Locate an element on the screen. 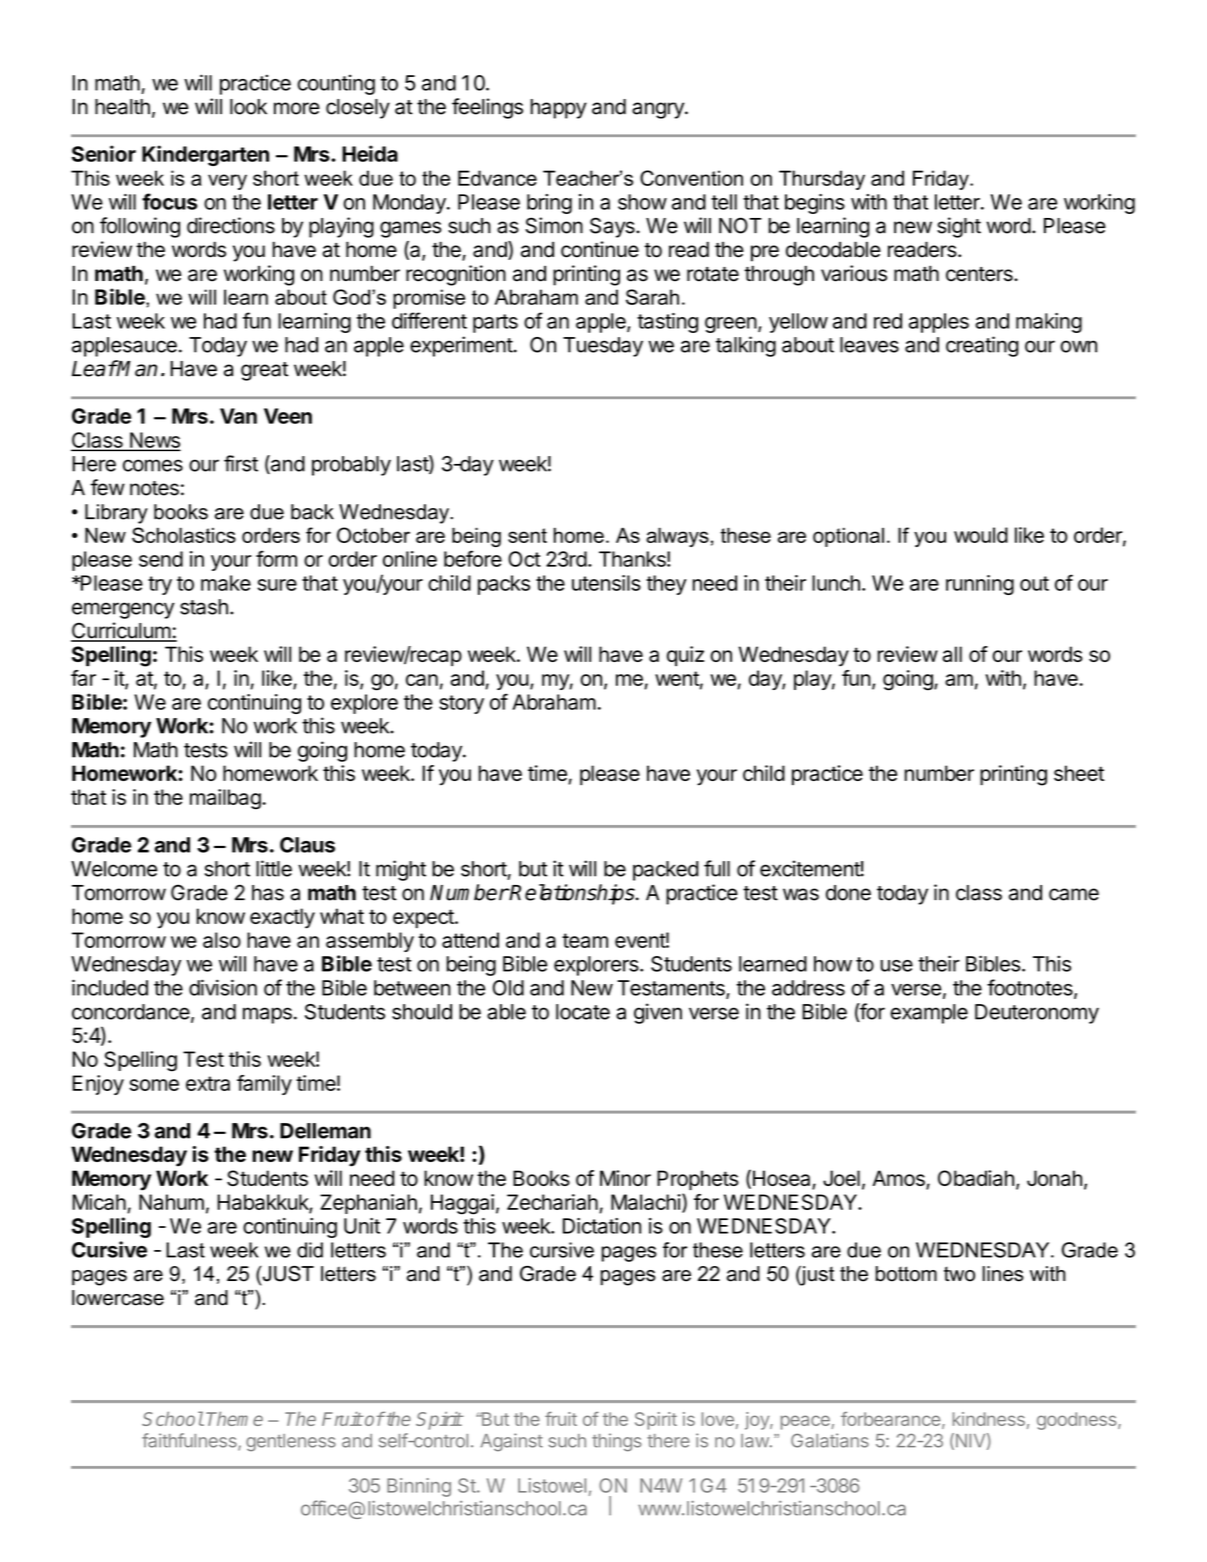 The height and width of the screenshot is (1562, 1207). packed is located at coordinates (665, 871).
